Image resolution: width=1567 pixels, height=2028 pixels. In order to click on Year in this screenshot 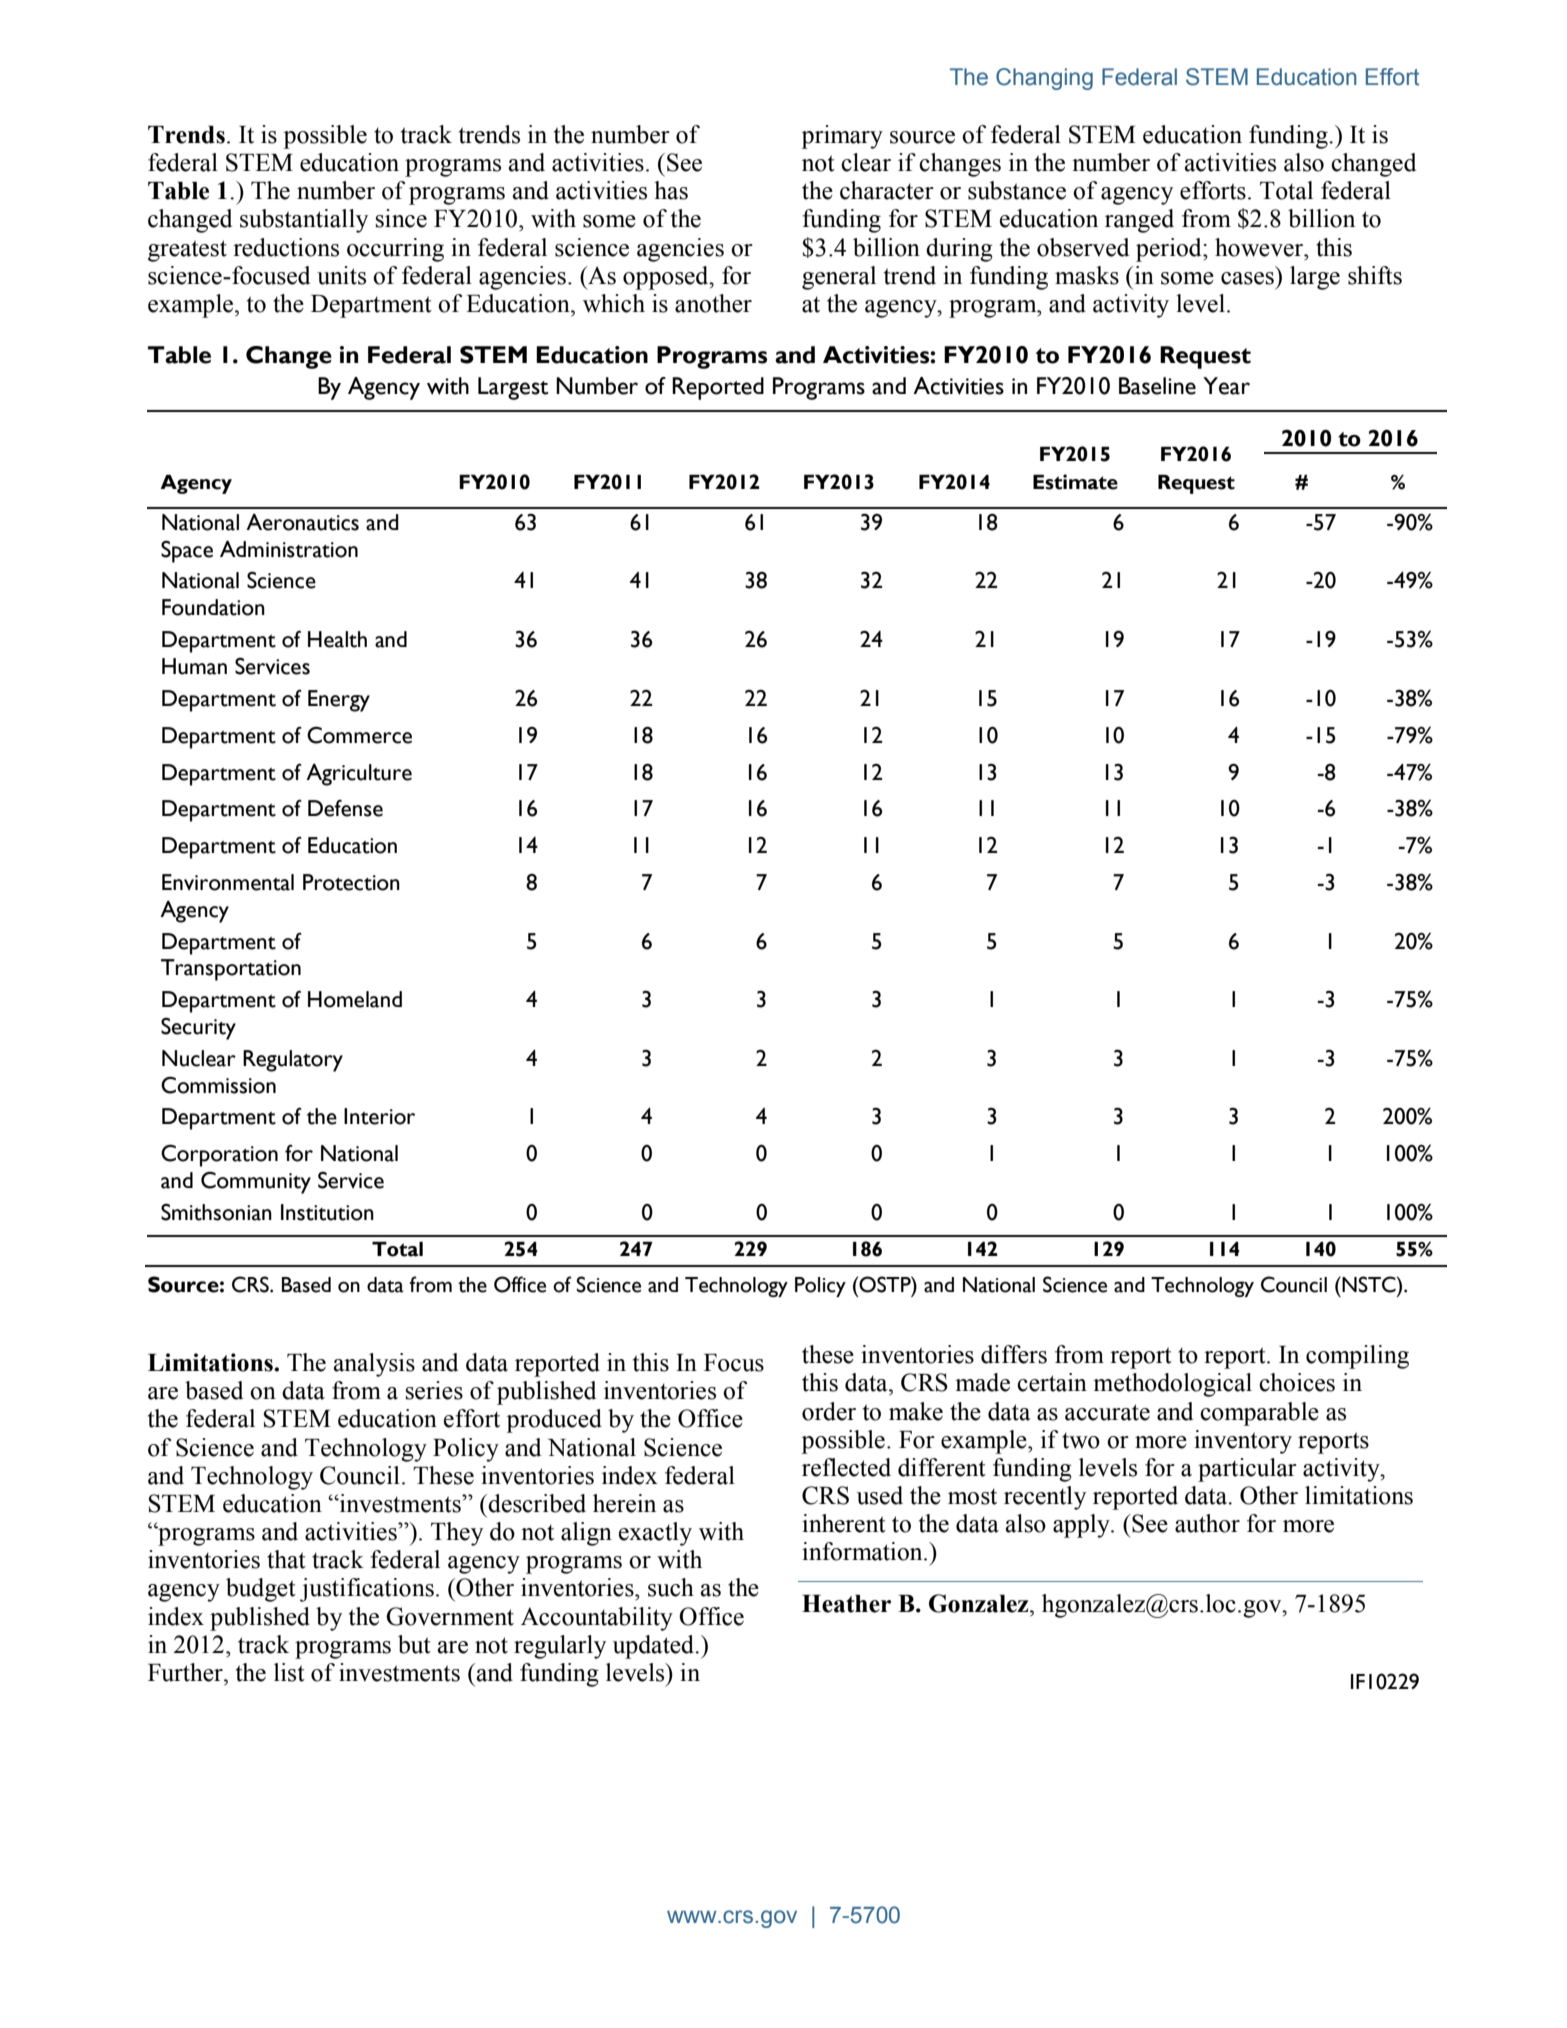, I will do `click(1226, 386)`.
